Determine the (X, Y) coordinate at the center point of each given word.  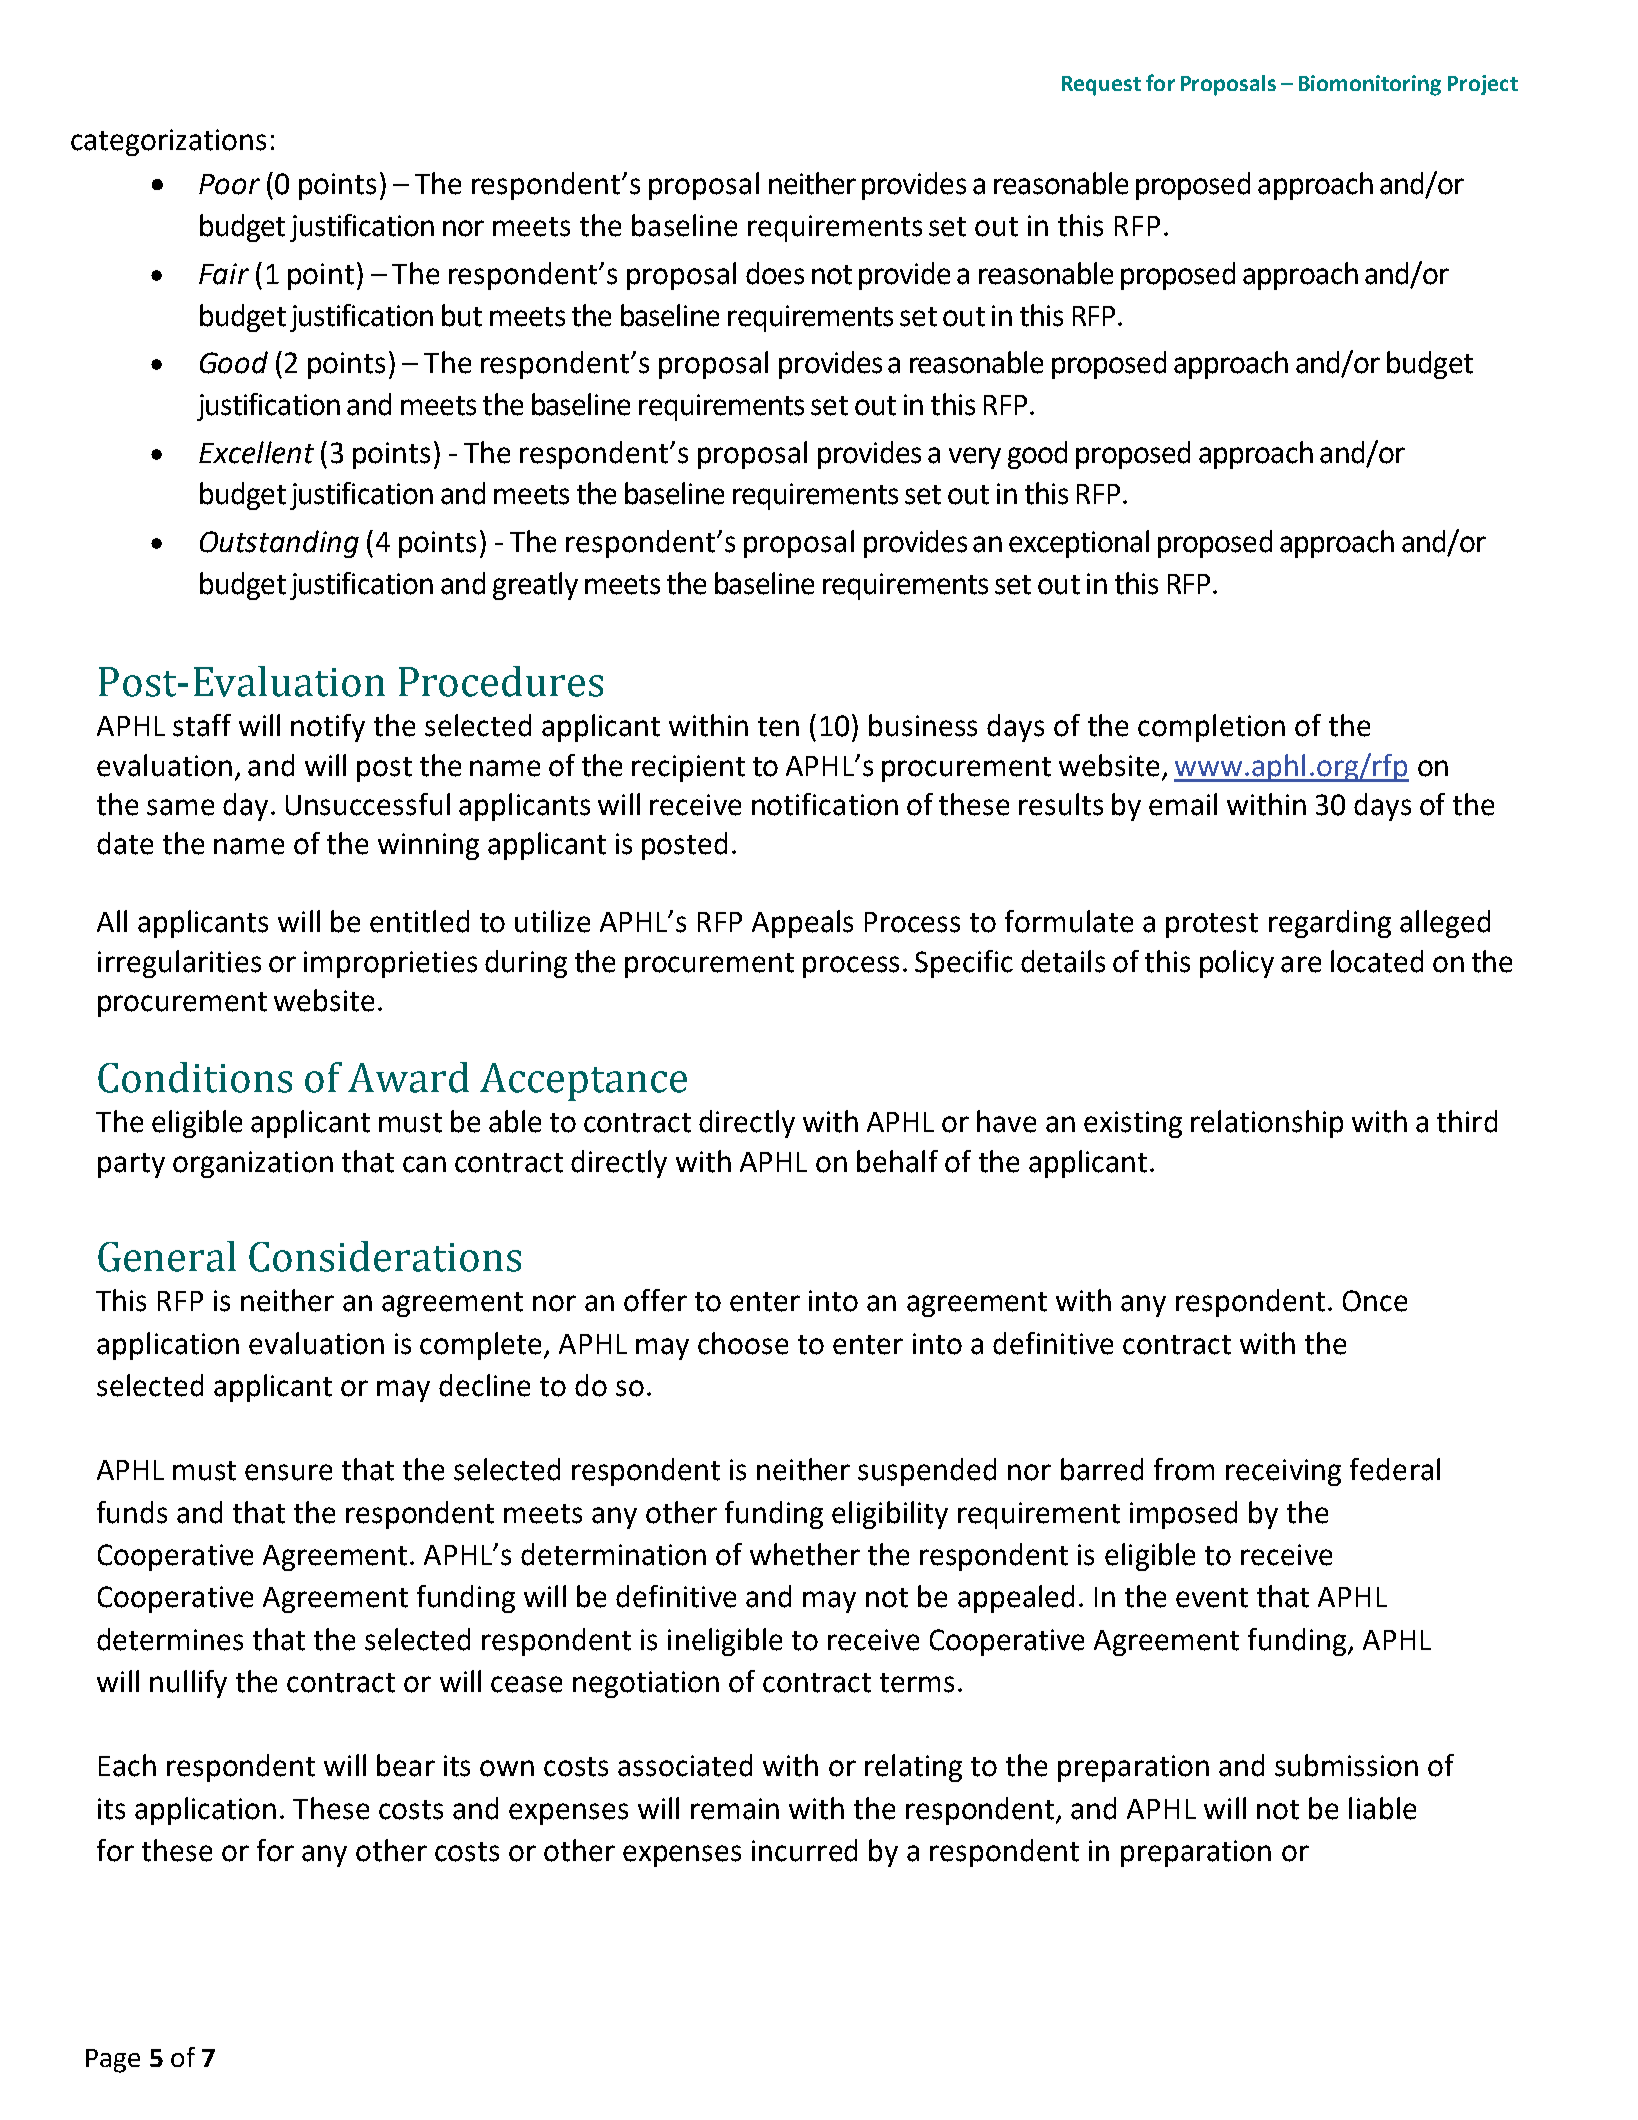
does (775, 273)
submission (1346, 1765)
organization (253, 1164)
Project (1483, 85)
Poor (229, 184)
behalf (897, 1161)
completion (1211, 728)
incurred (804, 1850)
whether (805, 1554)
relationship (1267, 1124)
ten (778, 727)
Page (113, 2061)
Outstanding (279, 544)
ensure (288, 1472)
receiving (1283, 1472)
